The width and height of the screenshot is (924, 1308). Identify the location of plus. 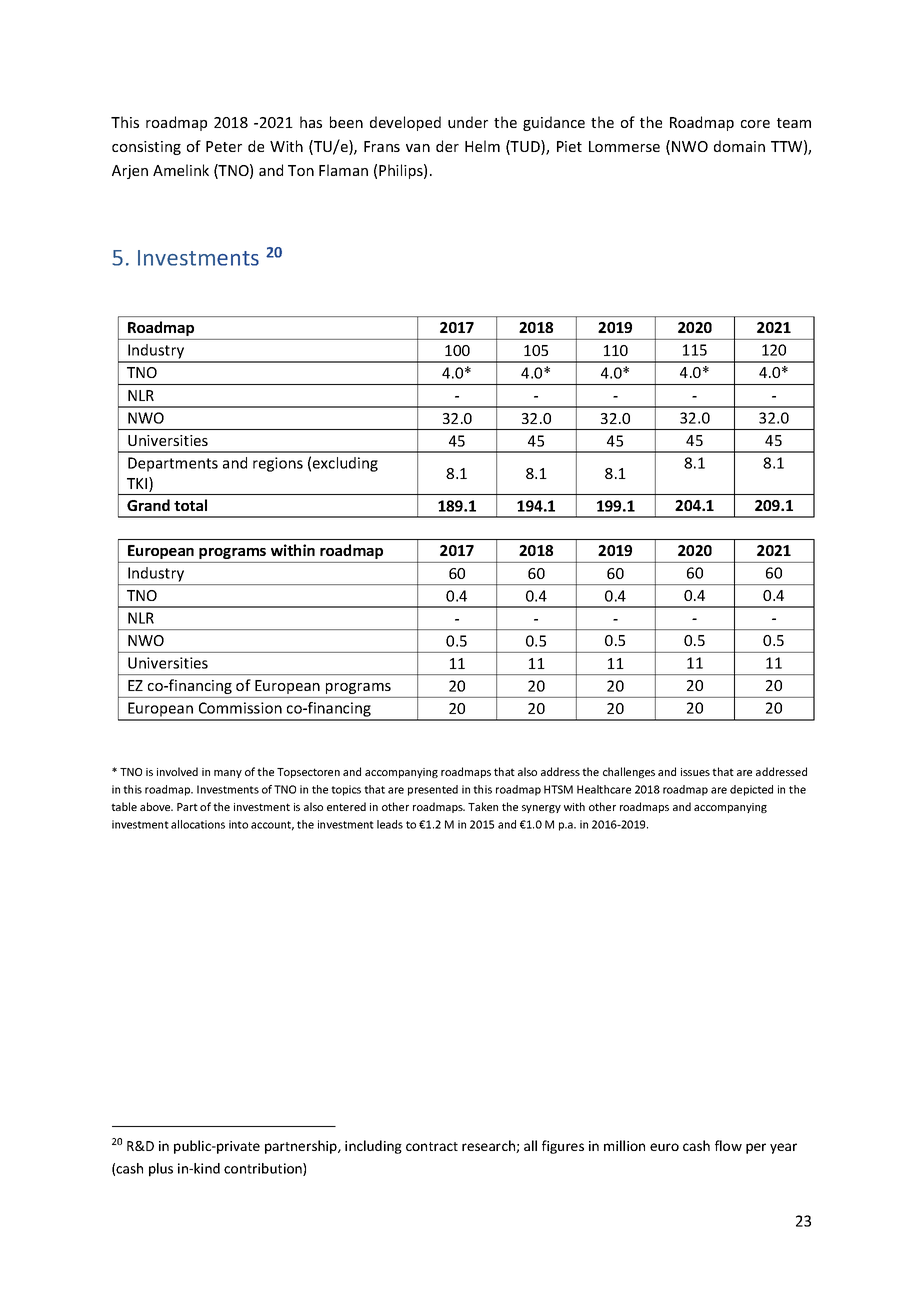
(161, 1170).
